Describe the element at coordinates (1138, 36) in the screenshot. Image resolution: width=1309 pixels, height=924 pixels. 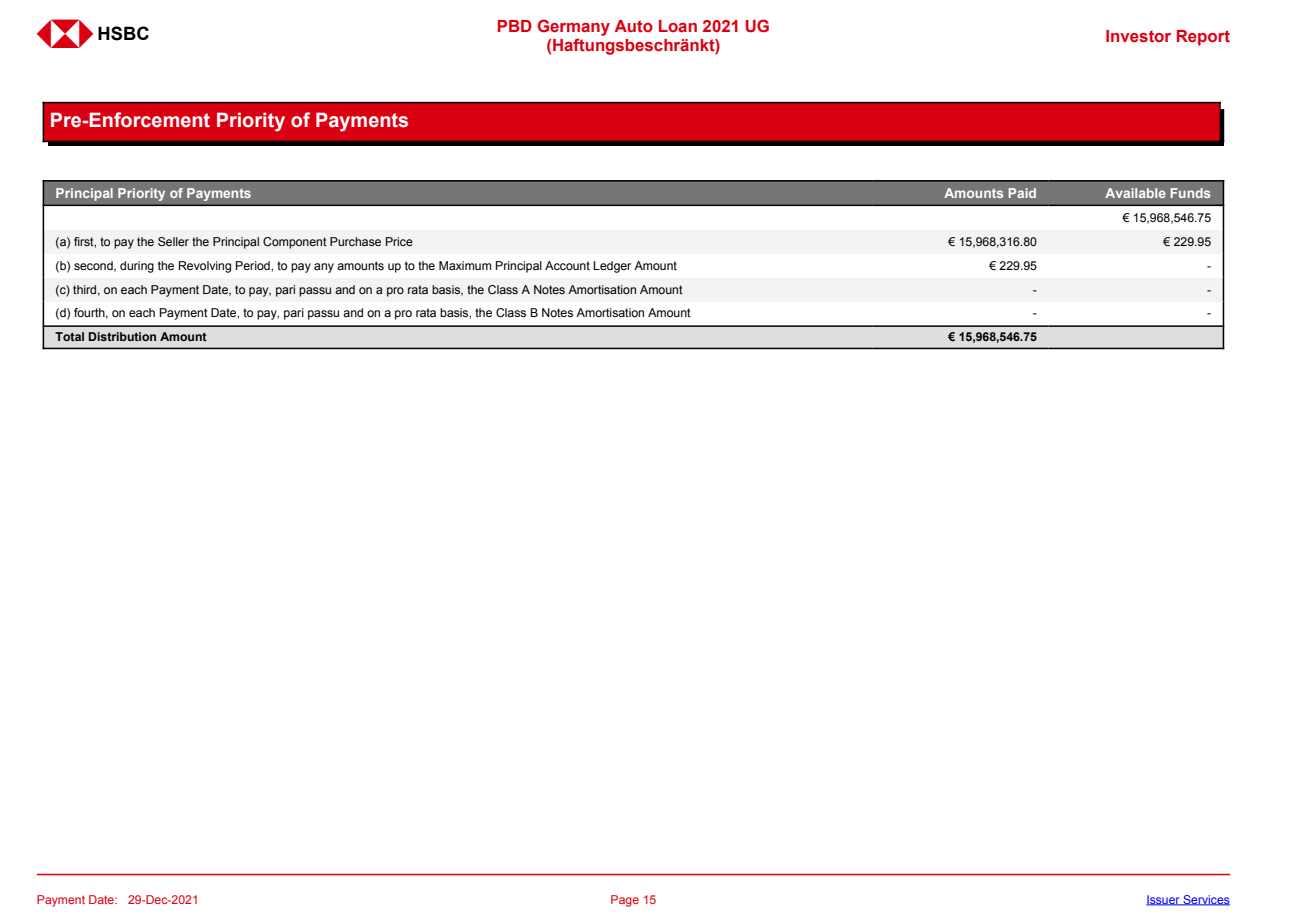
I see `Investor` at that location.
